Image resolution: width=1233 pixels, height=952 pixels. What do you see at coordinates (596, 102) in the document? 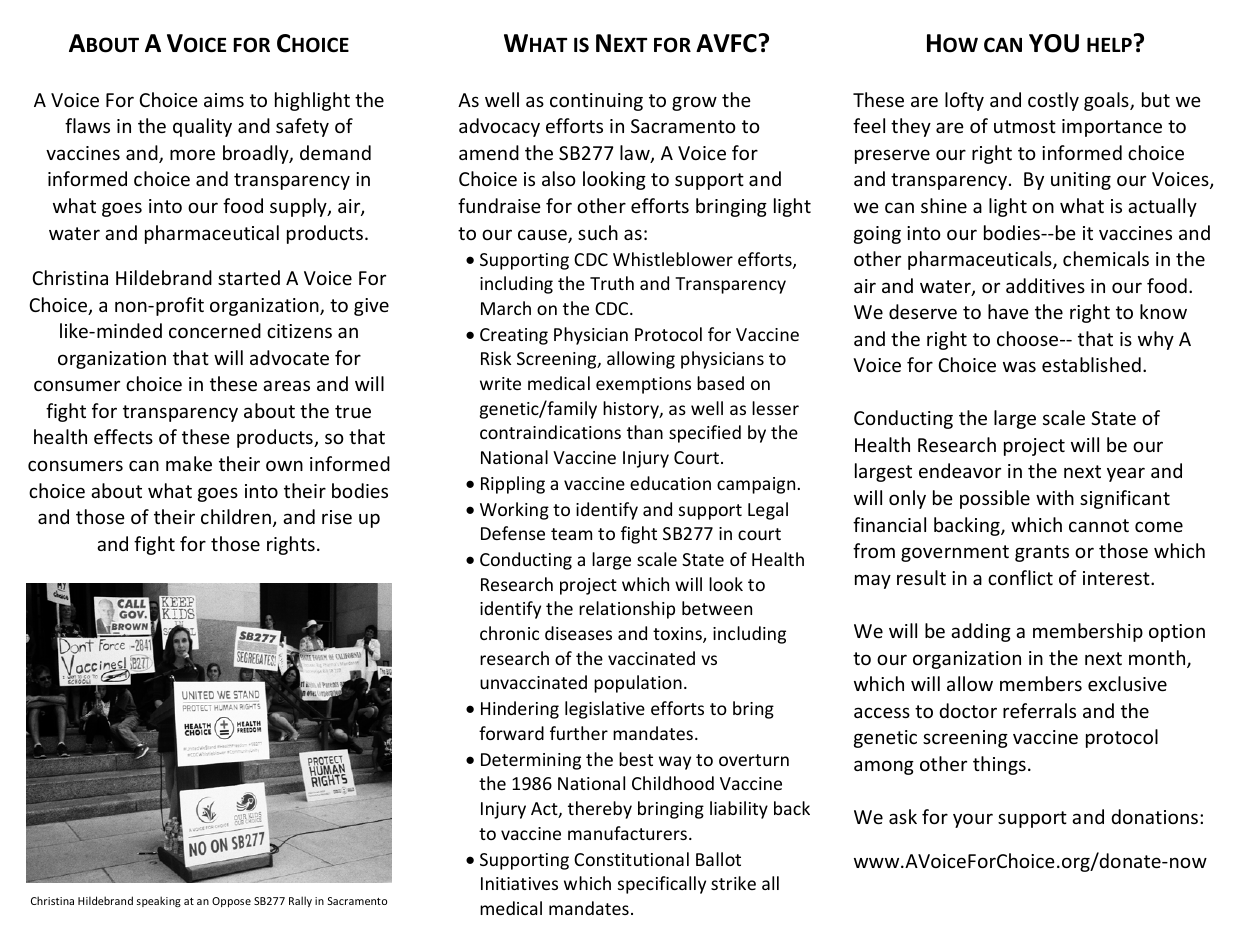
I see `continuing` at bounding box center [596, 102].
